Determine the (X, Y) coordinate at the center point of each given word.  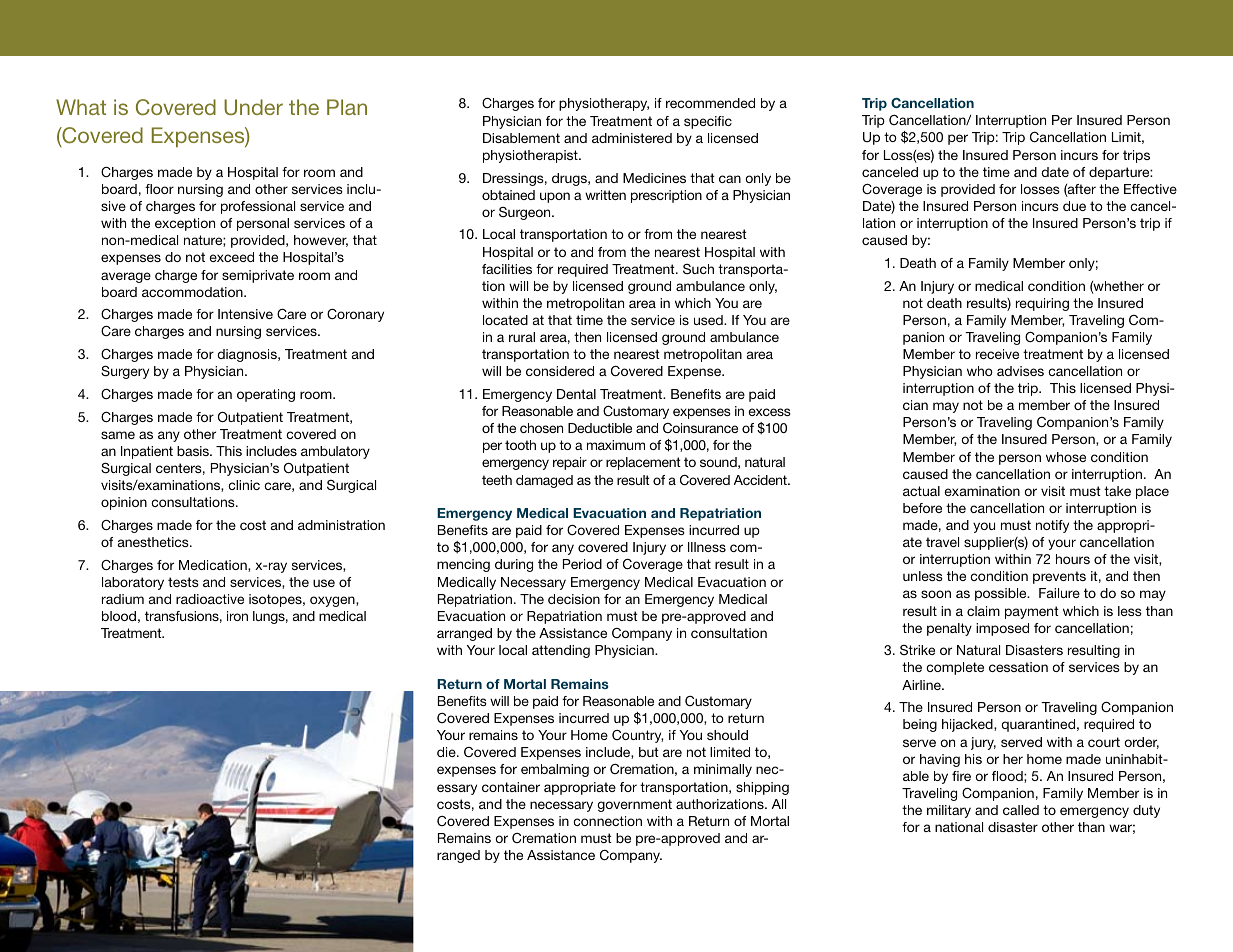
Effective (1150, 189)
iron (237, 616)
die (447, 752)
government (634, 805)
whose (1066, 457)
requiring (1042, 304)
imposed (1002, 629)
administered (632, 138)
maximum (616, 445)
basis (194, 451)
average (126, 277)
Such (698, 269)
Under (253, 107)
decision (574, 599)
